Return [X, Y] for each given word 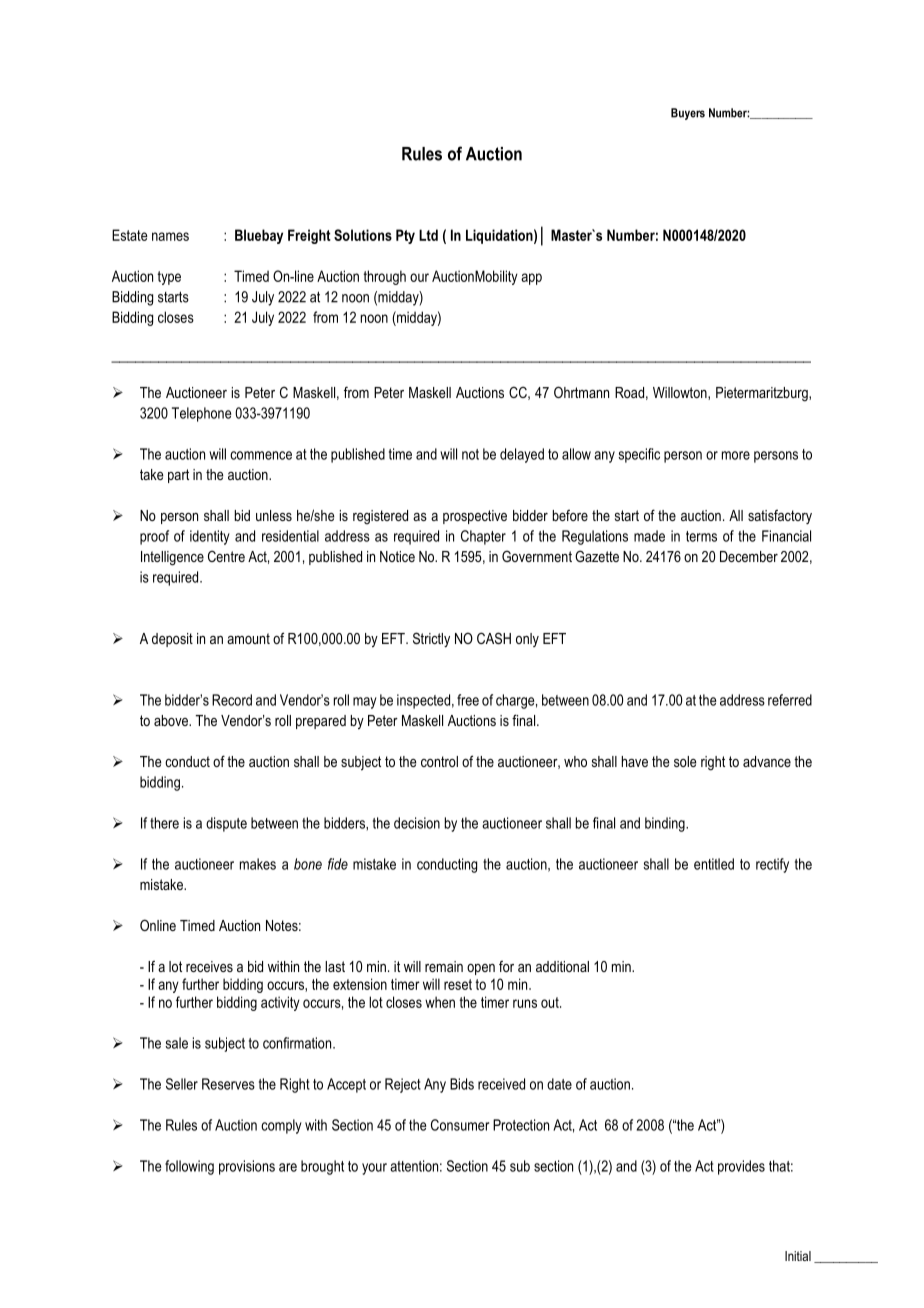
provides [741, 1167]
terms [701, 536]
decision [417, 823]
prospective [475, 517]
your [374, 1169]
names [170, 236]
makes [258, 864]
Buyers [688, 114]
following [189, 1167]
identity [210, 537]
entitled [714, 864]
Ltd [428, 235]
